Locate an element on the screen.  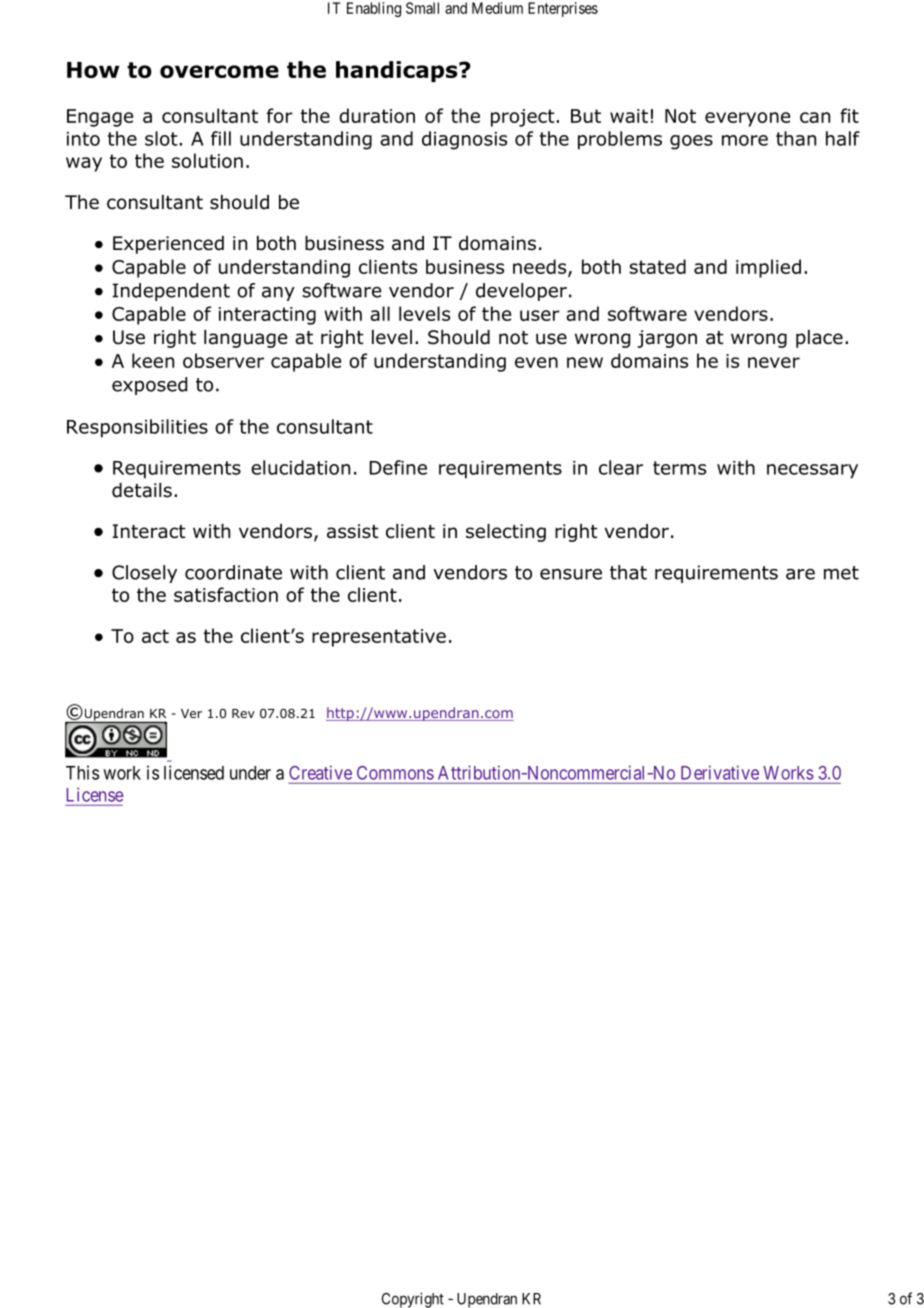
selecting is located at coordinates (506, 533).
